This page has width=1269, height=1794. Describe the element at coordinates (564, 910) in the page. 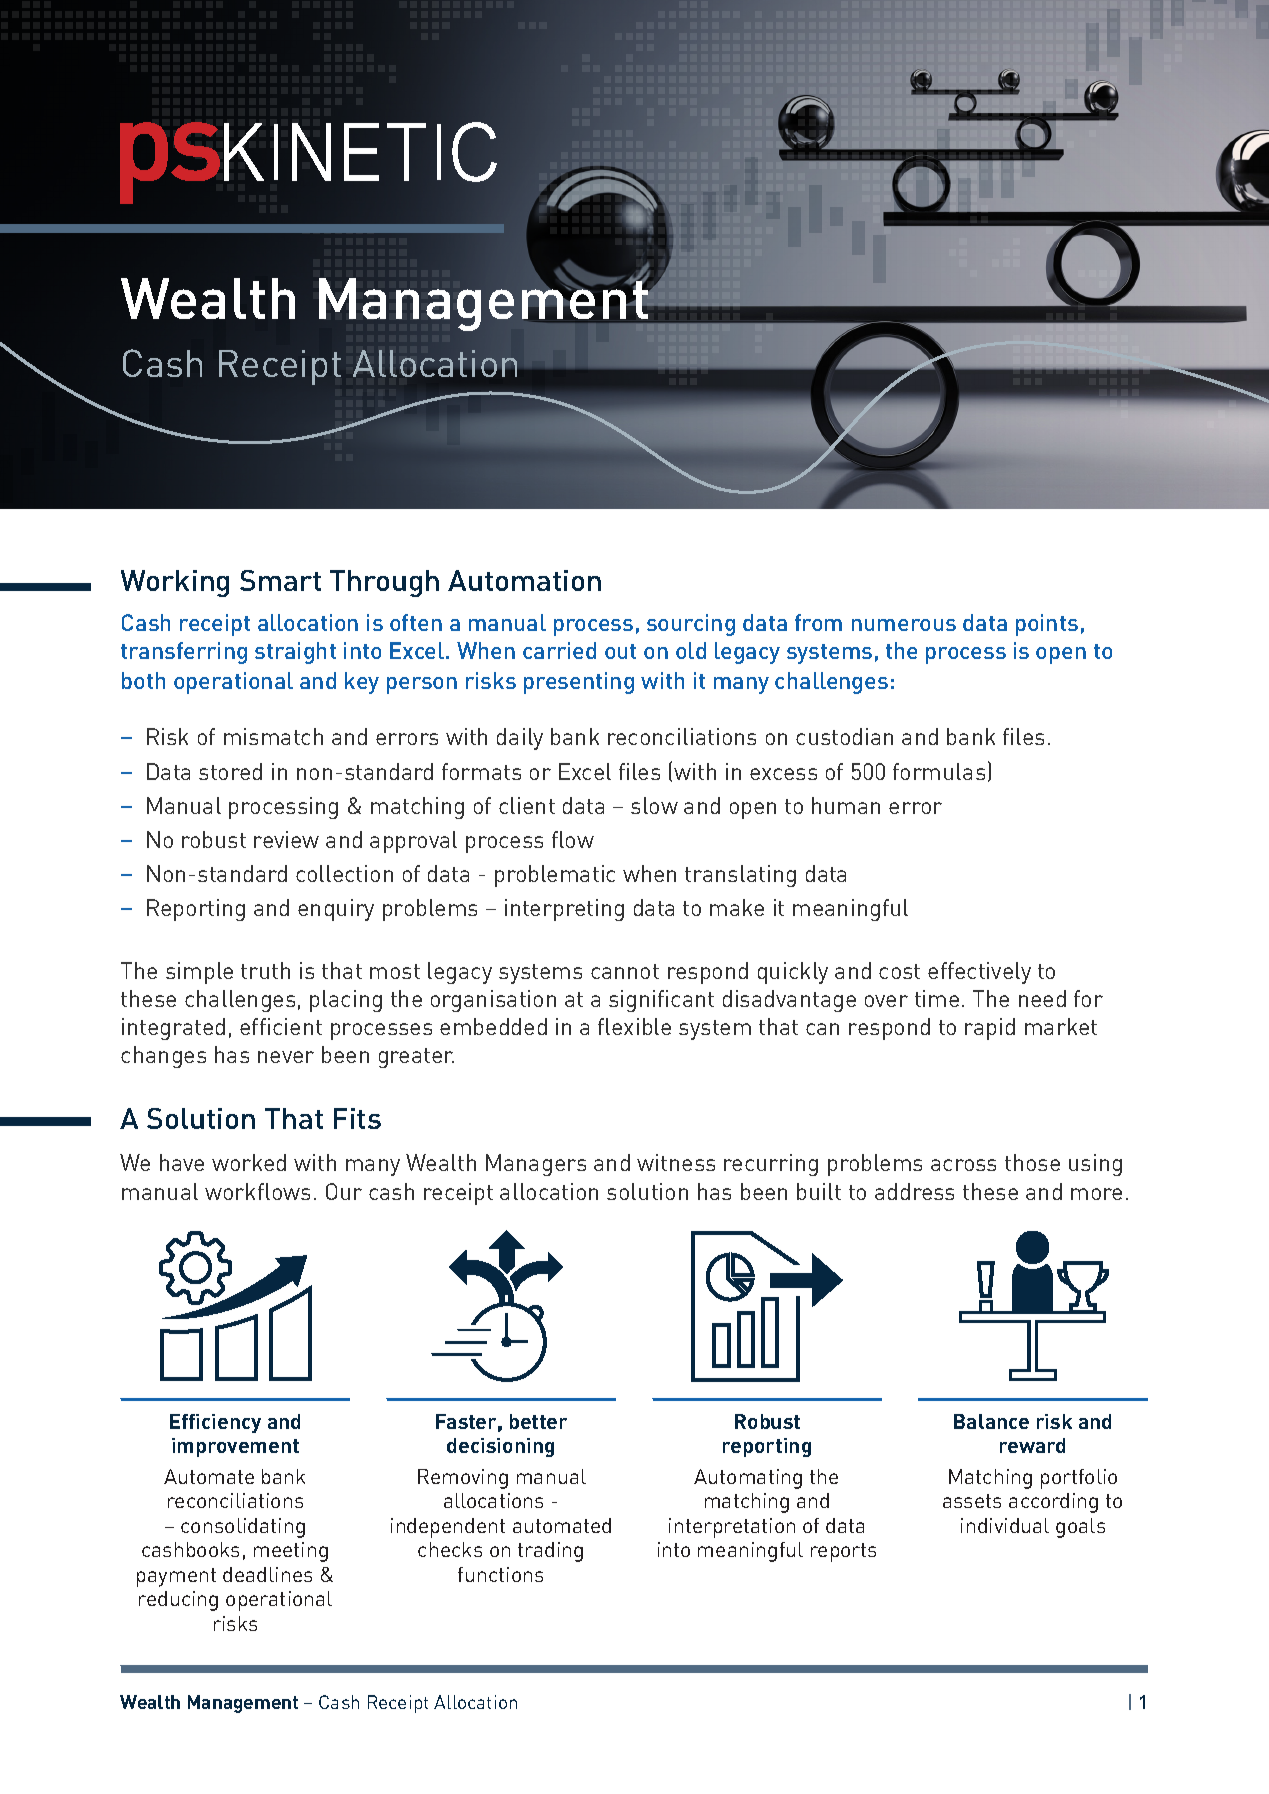

I see `interpreting` at that location.
